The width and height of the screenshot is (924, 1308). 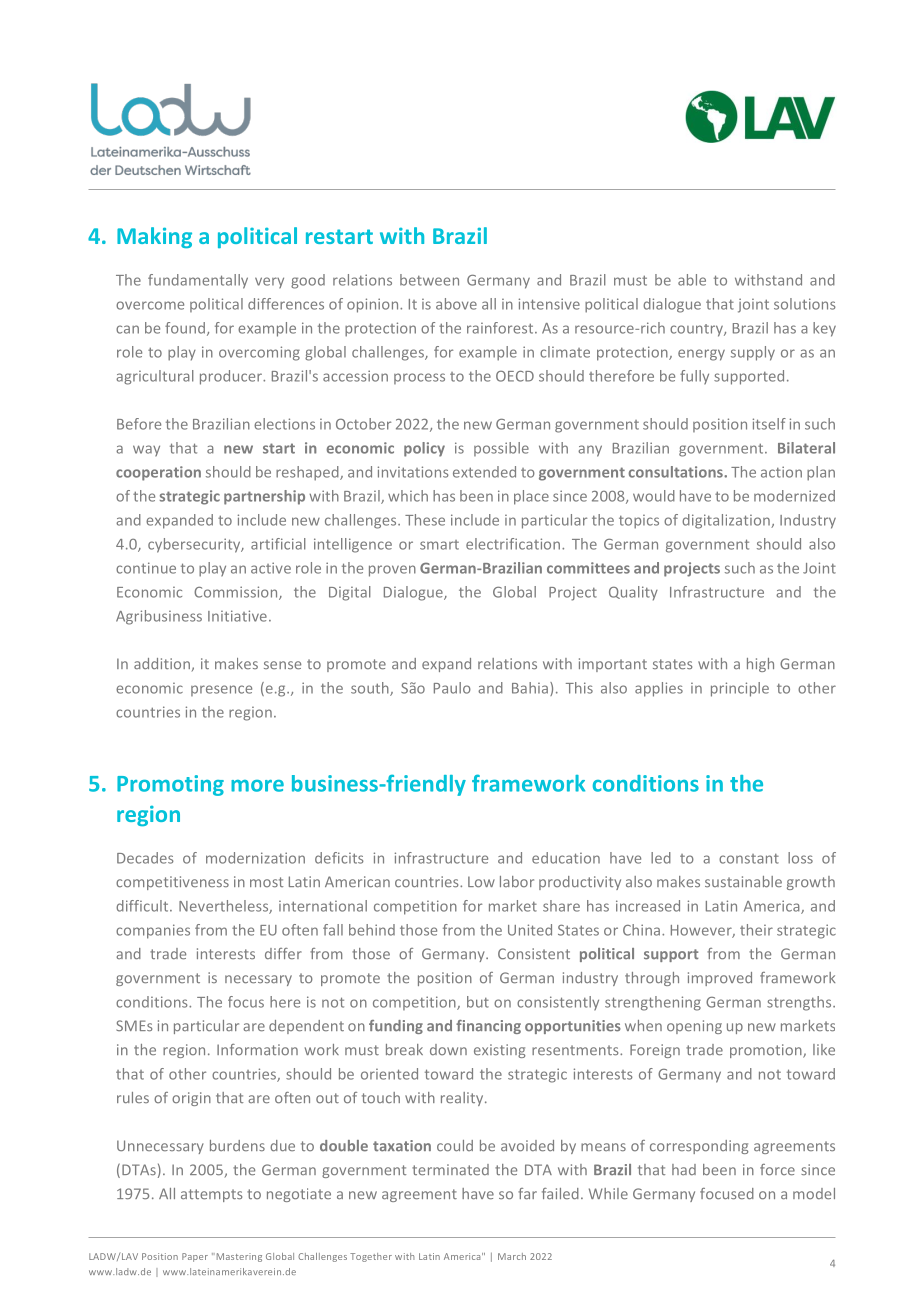 I want to click on extended, so click(x=484, y=472).
